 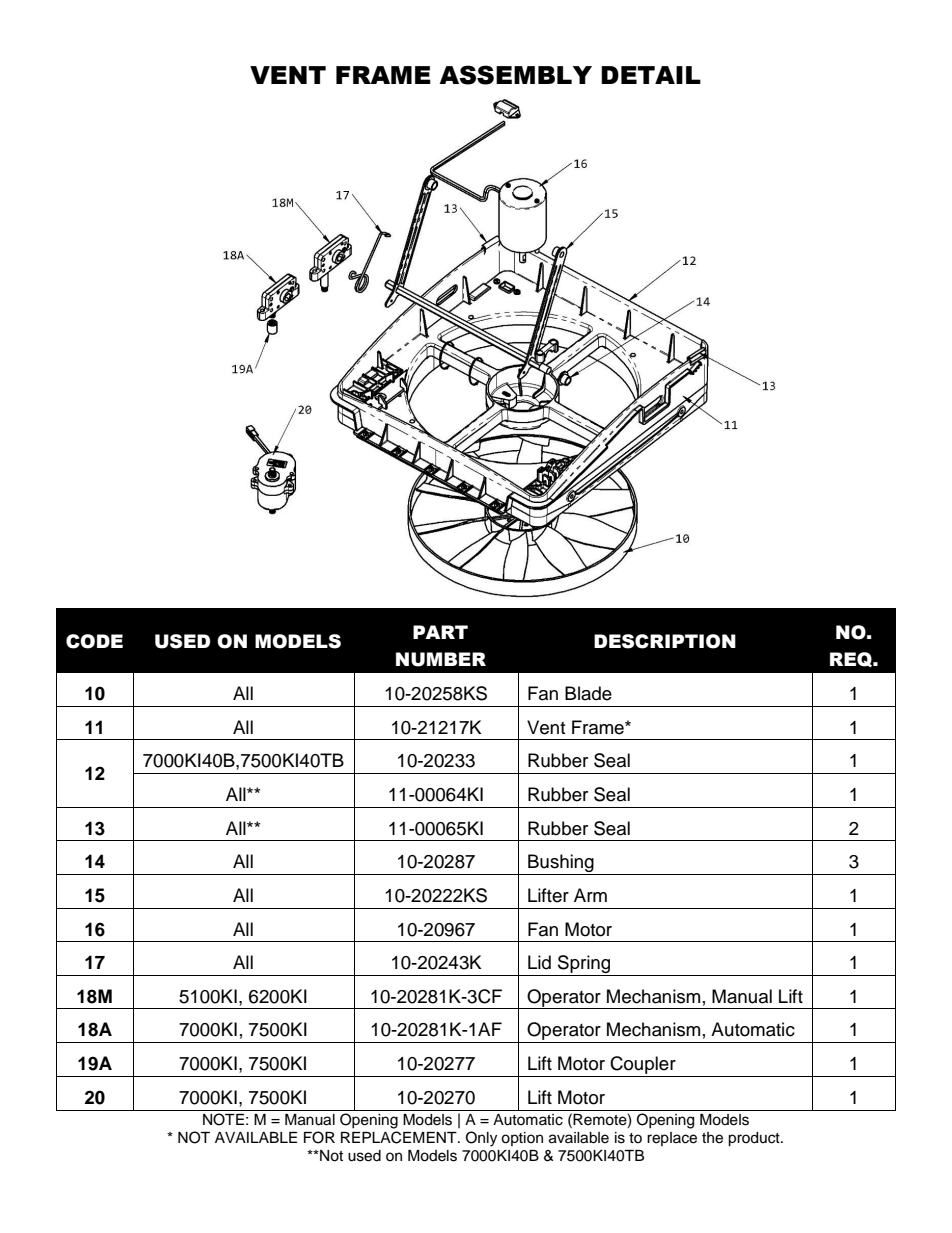 I want to click on Blade, so click(x=588, y=693).
